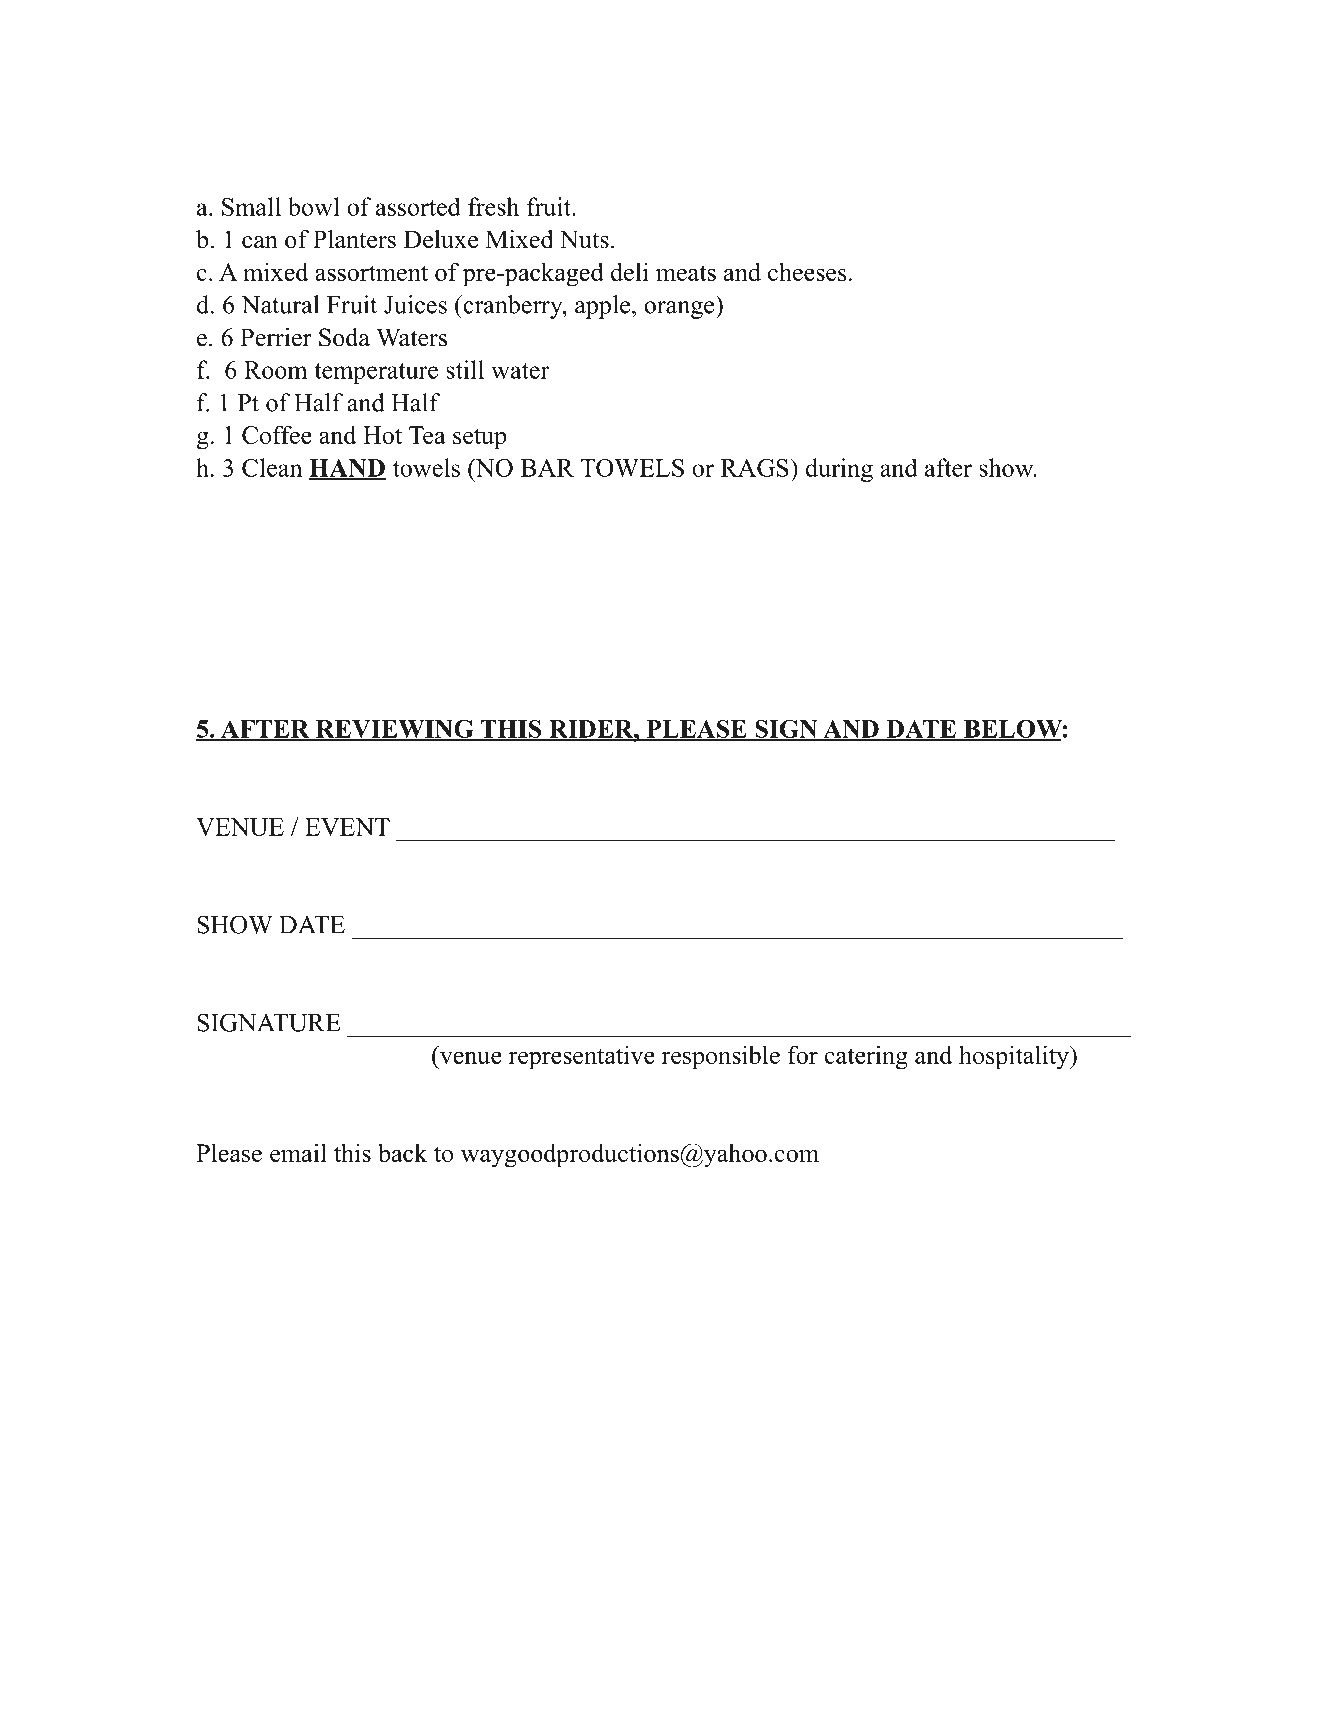 The width and height of the screenshot is (1332, 1723). What do you see at coordinates (347, 827) in the screenshot?
I see `EVENT` at bounding box center [347, 827].
